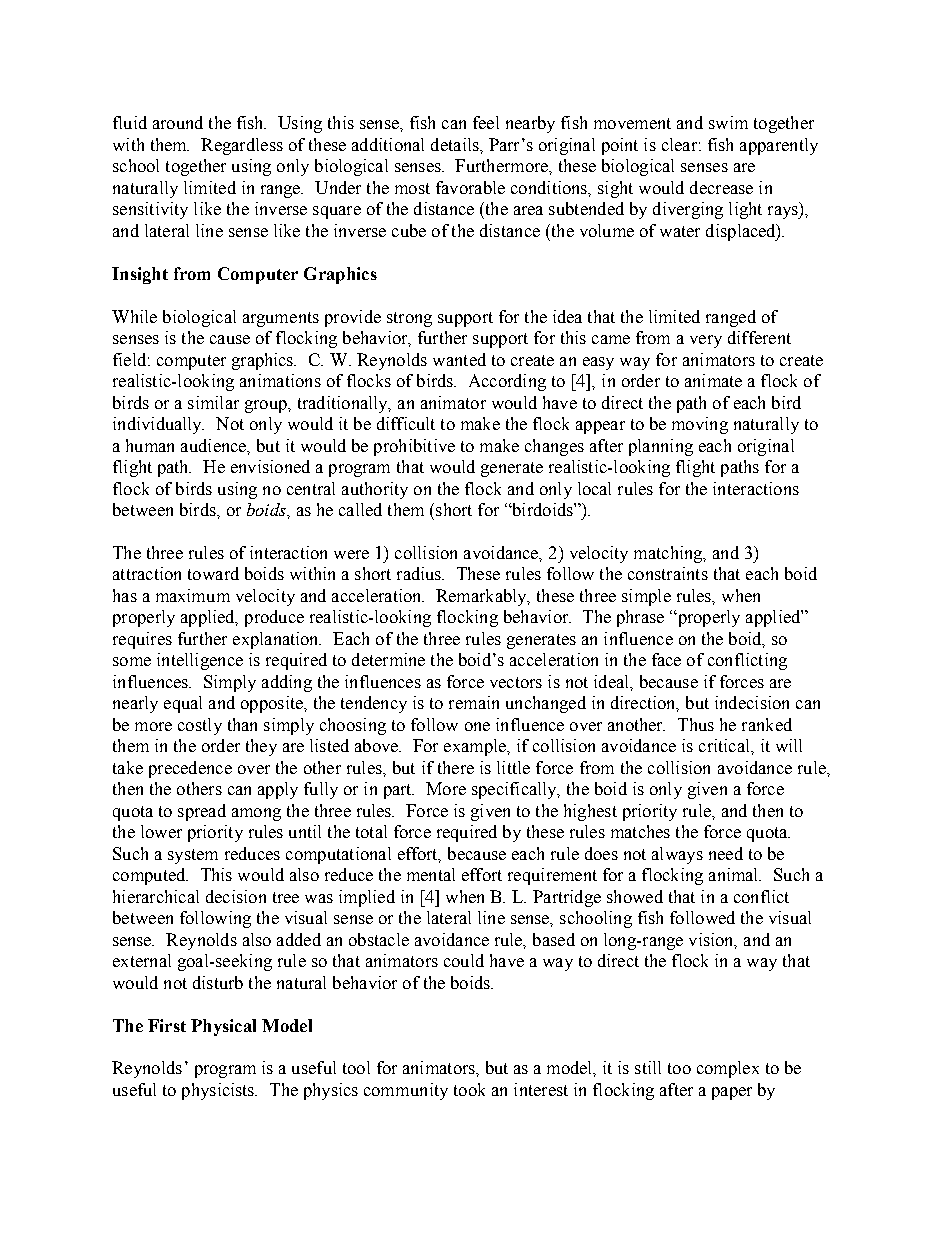 This image has width=952, height=1233. I want to click on details, so click(456, 144).
